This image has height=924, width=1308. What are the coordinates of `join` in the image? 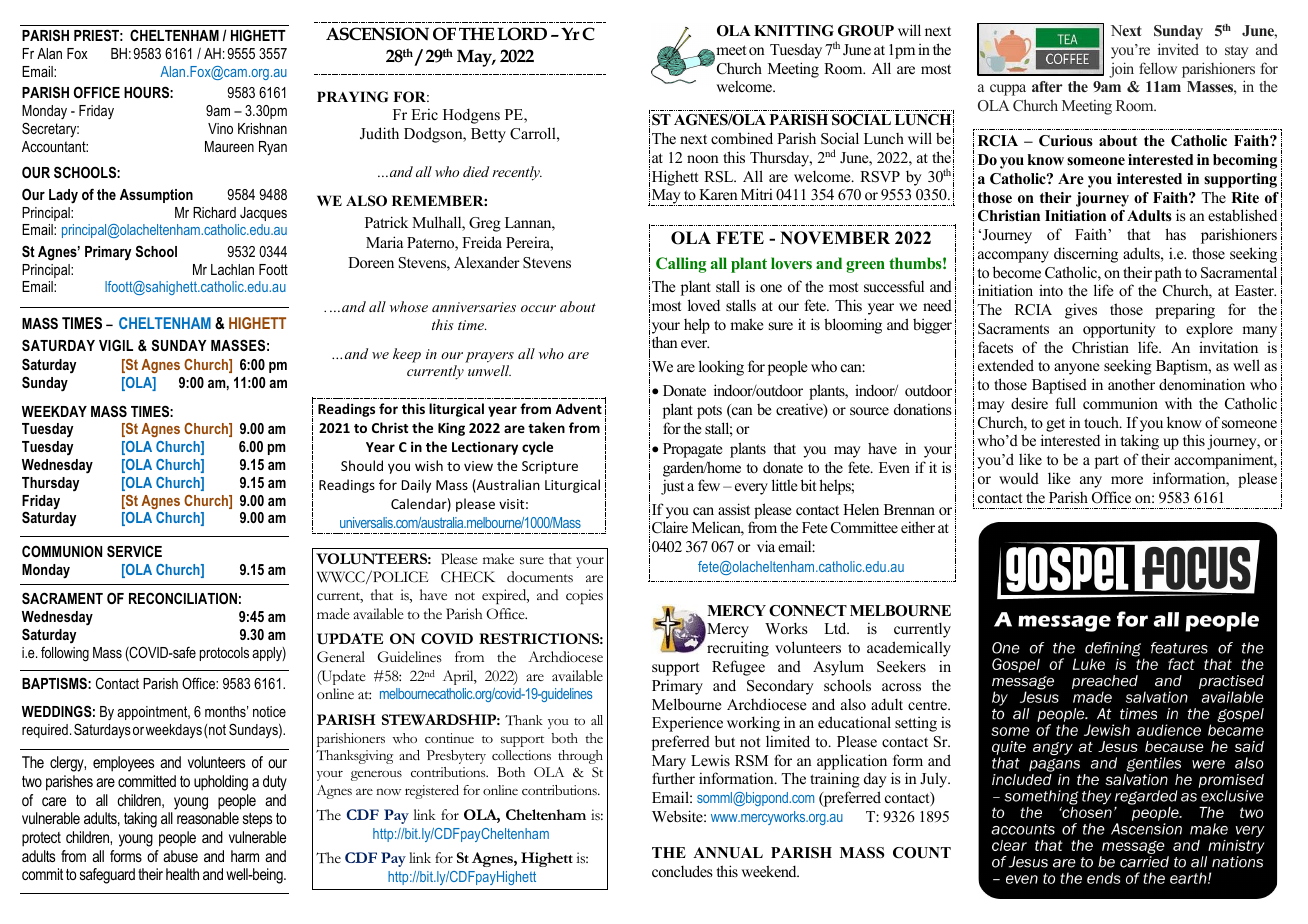 It's located at (1121, 70).
